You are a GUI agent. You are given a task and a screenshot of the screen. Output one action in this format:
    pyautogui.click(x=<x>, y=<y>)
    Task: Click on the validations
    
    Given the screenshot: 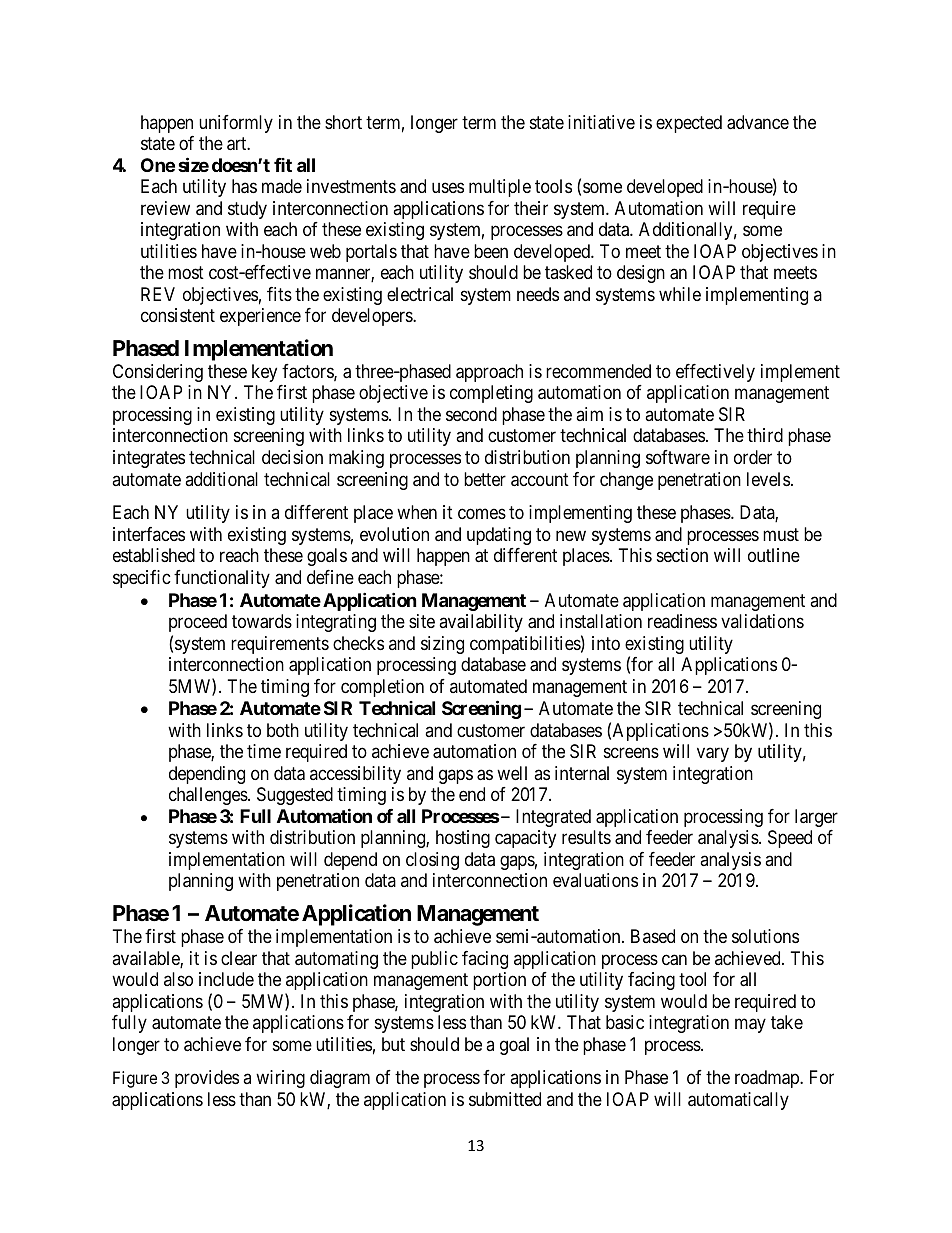 What is the action you would take?
    pyautogui.click(x=762, y=621)
